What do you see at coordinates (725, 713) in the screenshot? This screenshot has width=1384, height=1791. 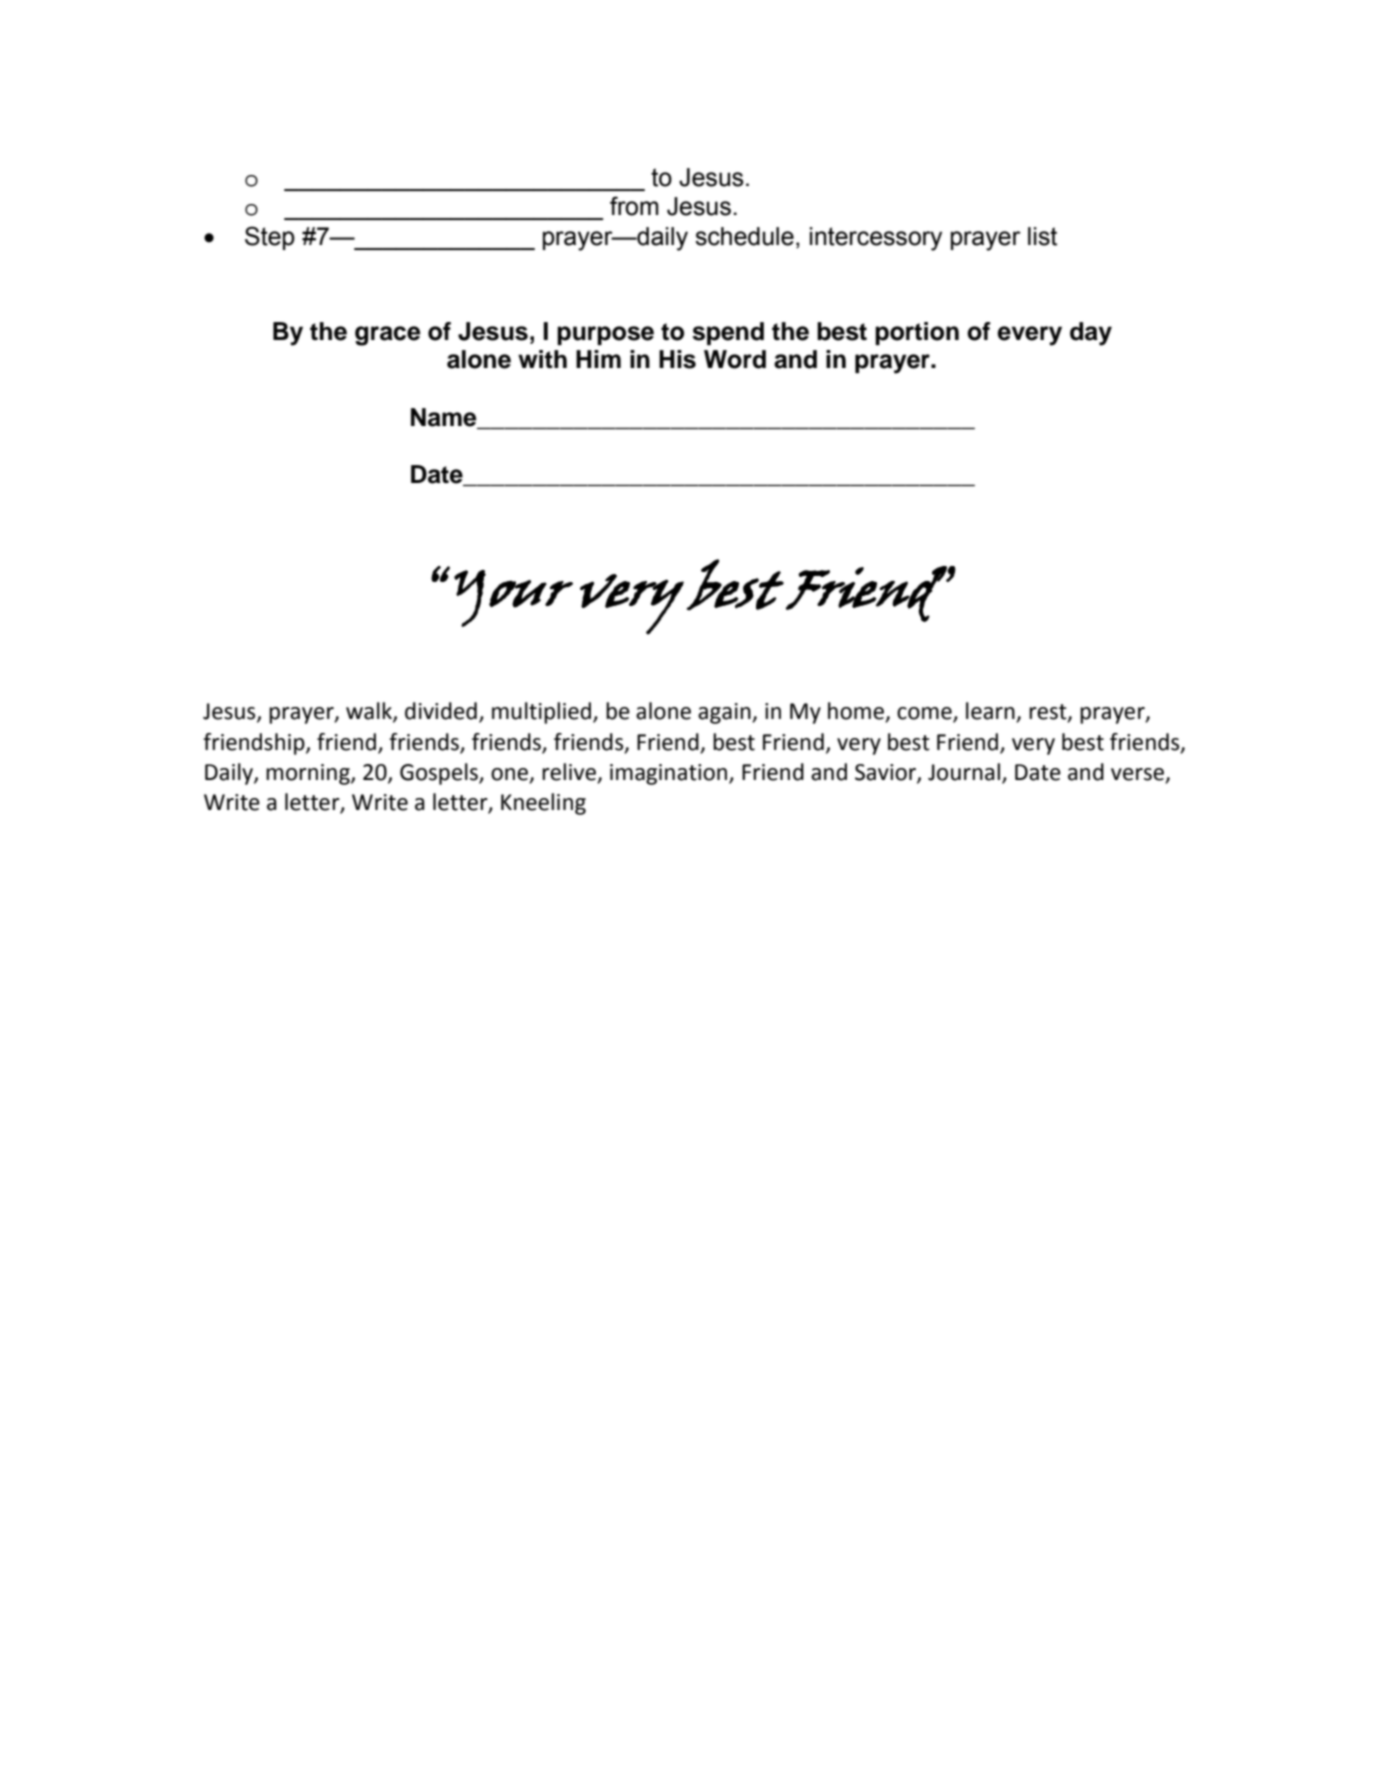 I see `again` at bounding box center [725, 713].
